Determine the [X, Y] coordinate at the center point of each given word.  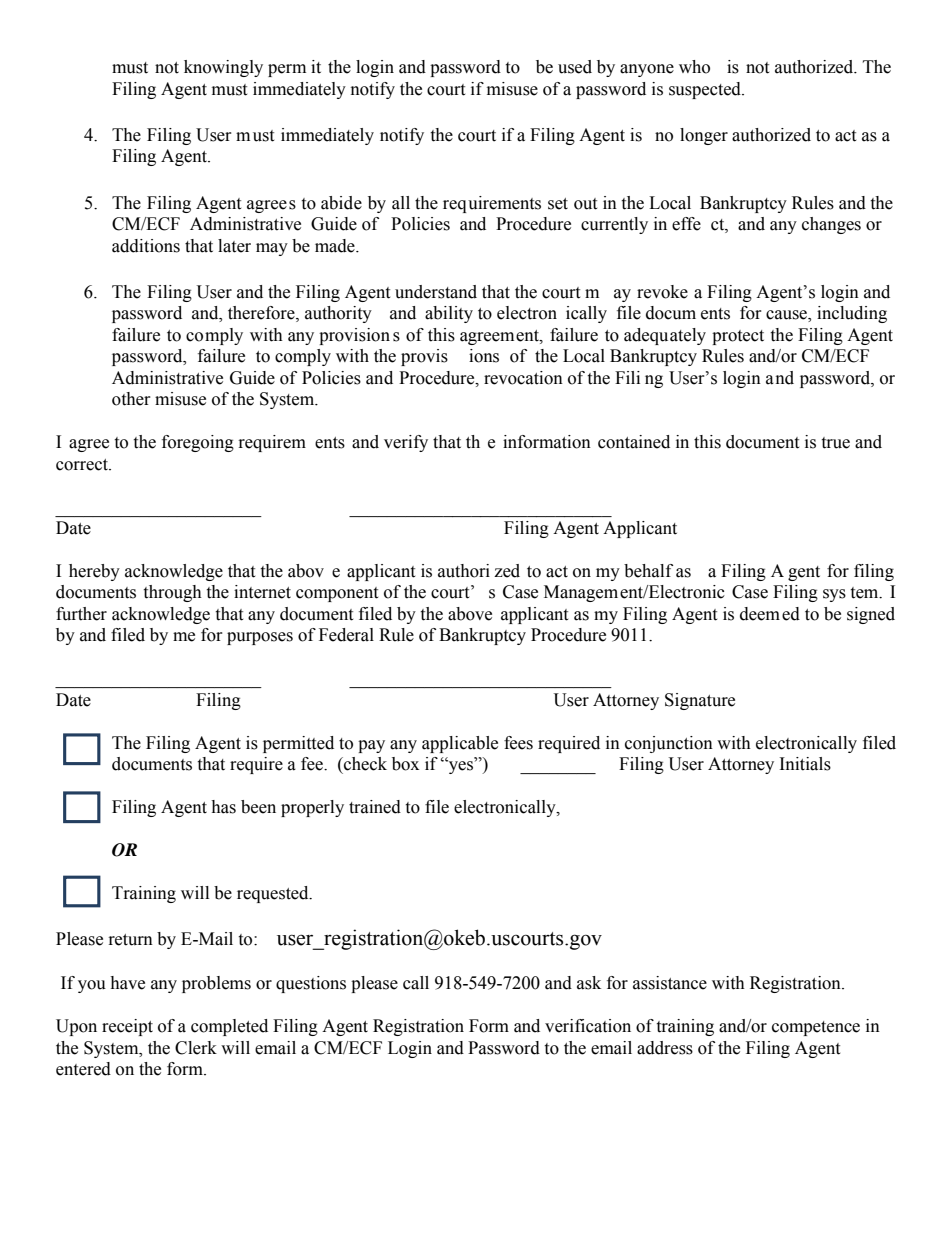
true [835, 443]
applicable [460, 744]
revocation [523, 378]
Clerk [196, 1048]
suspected [706, 90]
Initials [805, 764]
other [131, 399]
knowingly [223, 68]
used [575, 67]
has [223, 807]
